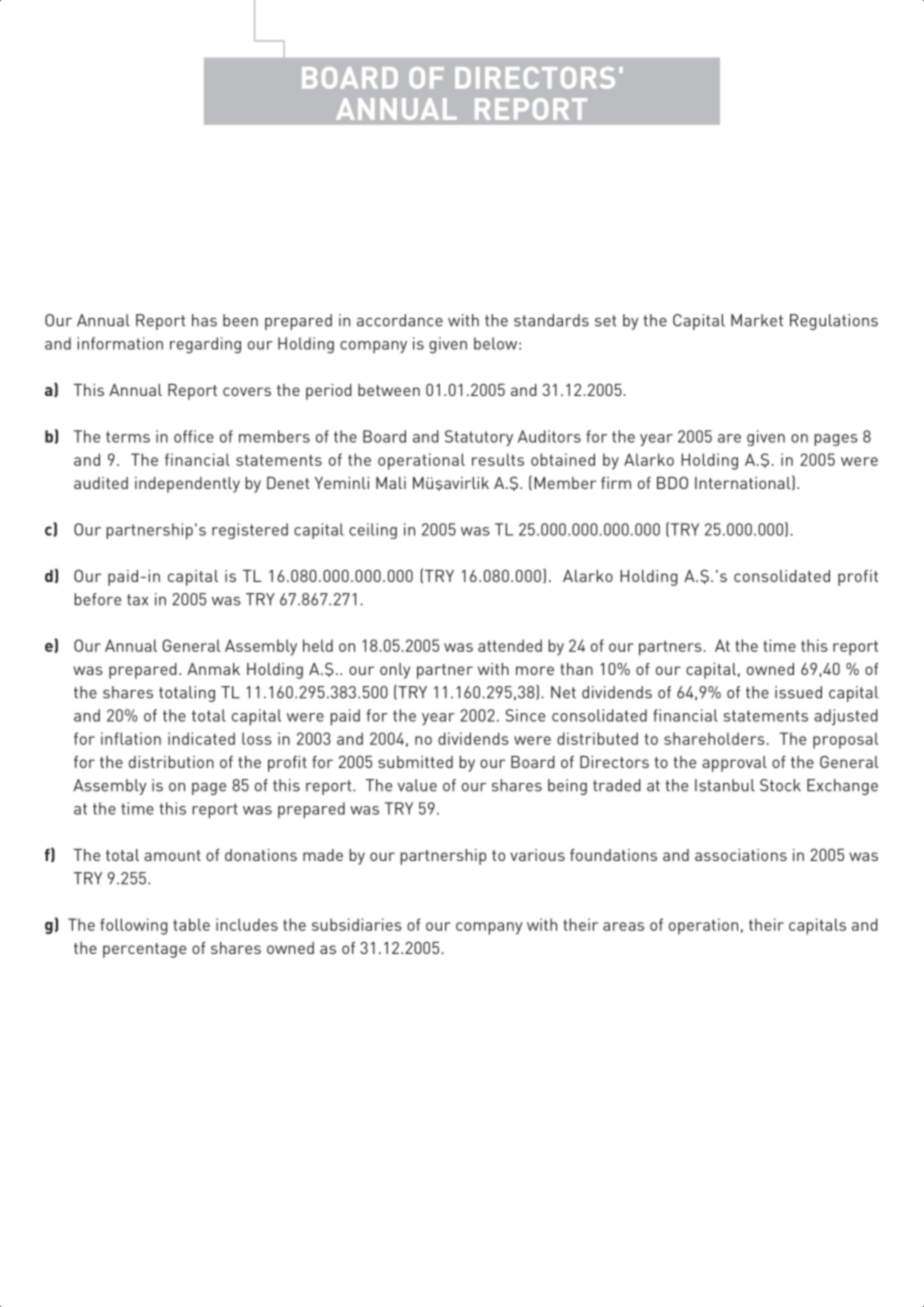  I want to click on distribution, so click(171, 762).
